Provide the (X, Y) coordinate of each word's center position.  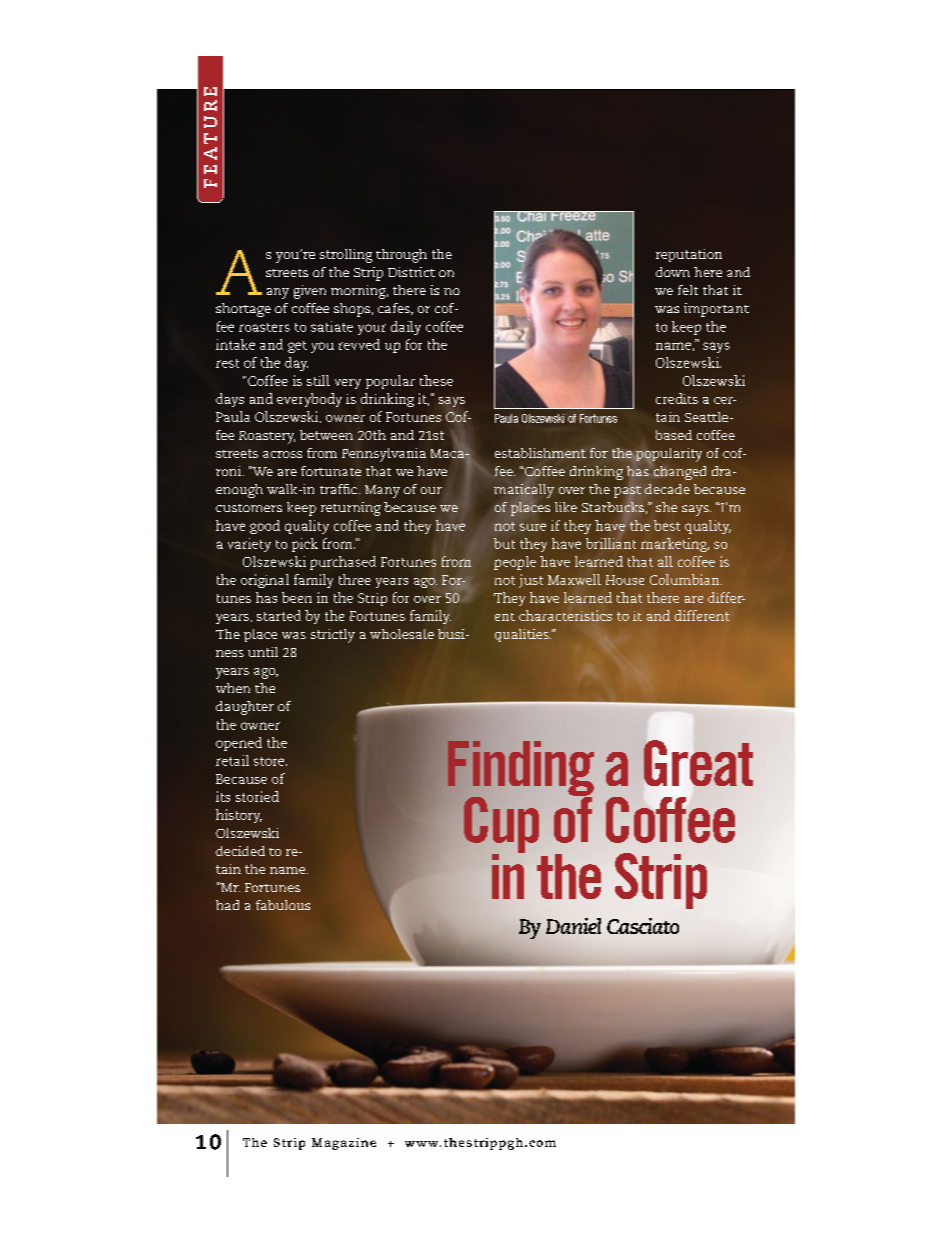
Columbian (686, 579)
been (297, 597)
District (411, 272)
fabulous (283, 905)
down (673, 272)
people (515, 563)
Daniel (573, 926)
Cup (501, 826)
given (310, 292)
